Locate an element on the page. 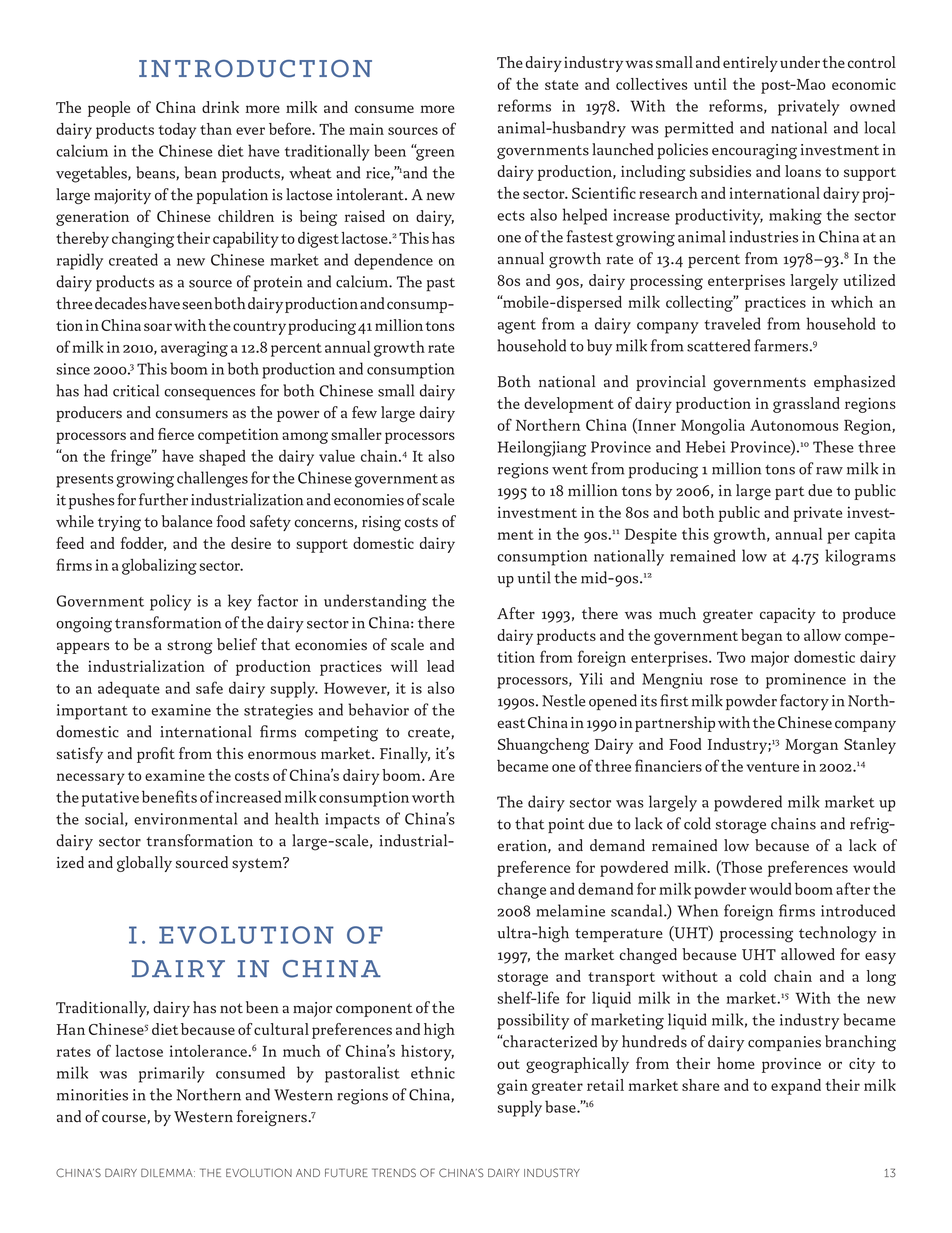 The width and height of the image is (952, 1233). course is located at coordinates (125, 1119).
